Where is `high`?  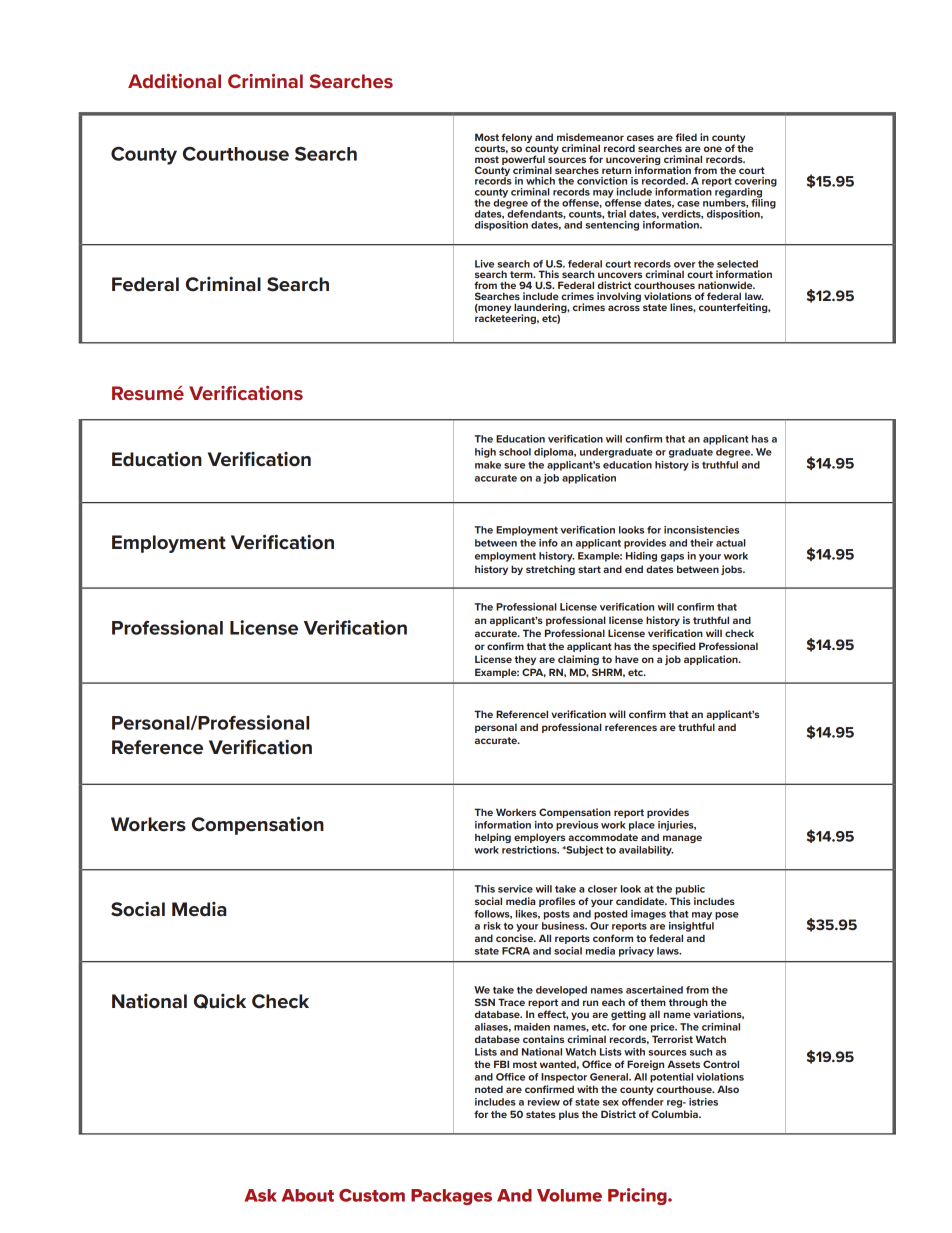
high is located at coordinates (485, 453).
